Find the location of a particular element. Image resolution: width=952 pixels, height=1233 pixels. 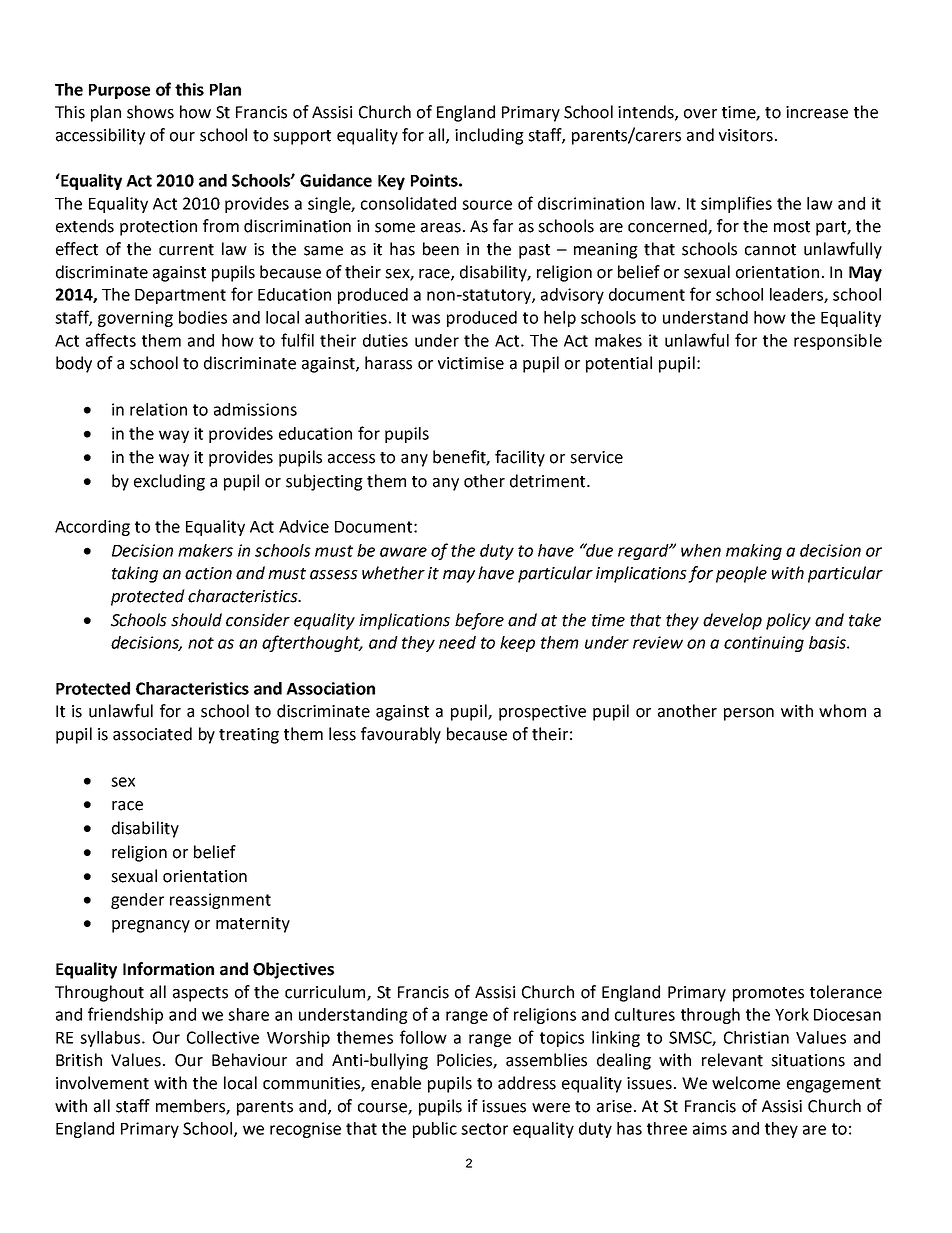

responsible is located at coordinates (838, 342).
